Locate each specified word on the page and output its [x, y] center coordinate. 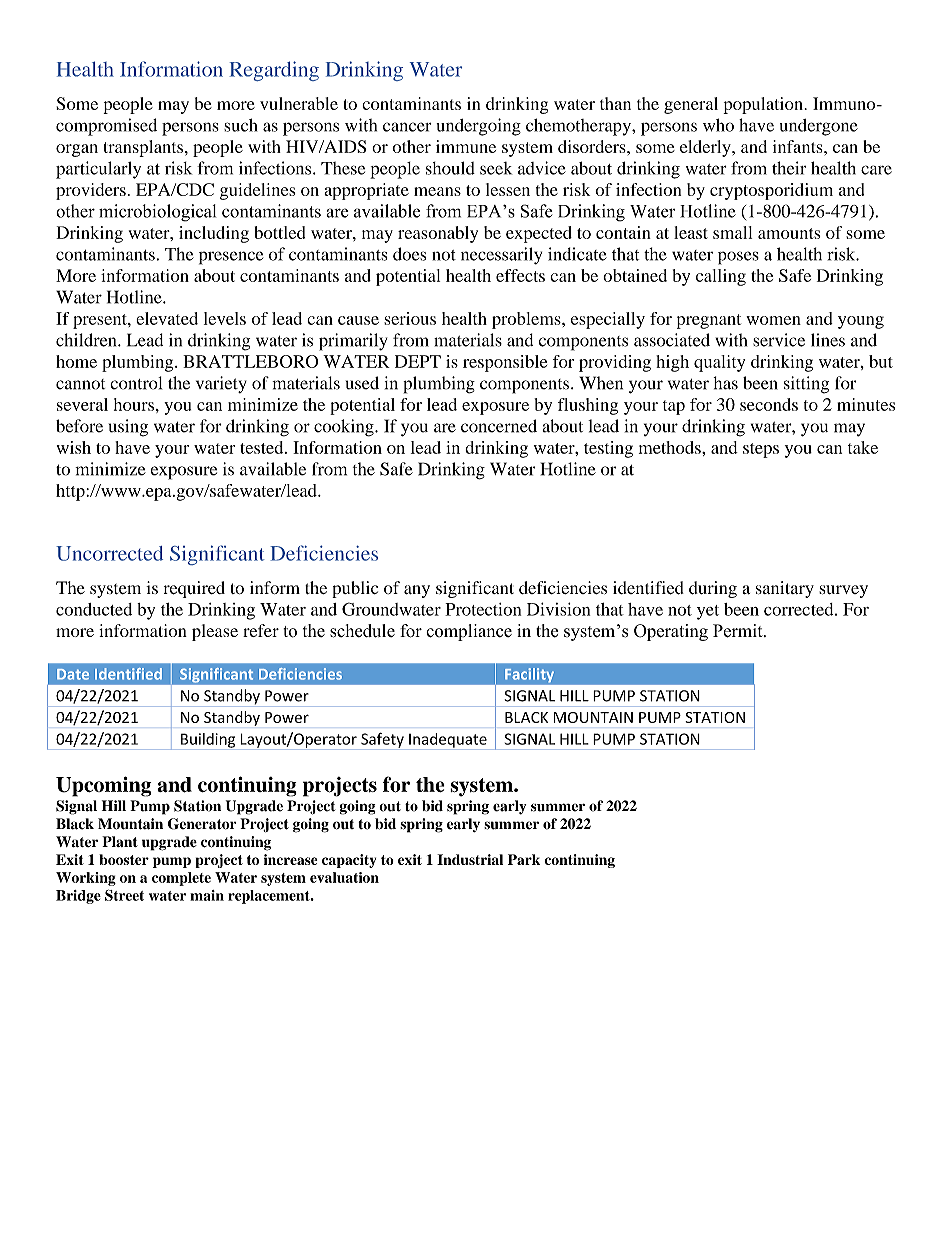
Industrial [470, 859]
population [764, 105]
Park [524, 859]
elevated [167, 318]
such [240, 125]
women [773, 320]
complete [181, 879]
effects [520, 275]
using [128, 428]
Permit [739, 631]
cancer [407, 127]
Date [73, 674]
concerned [499, 426]
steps [761, 450]
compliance [469, 632]
